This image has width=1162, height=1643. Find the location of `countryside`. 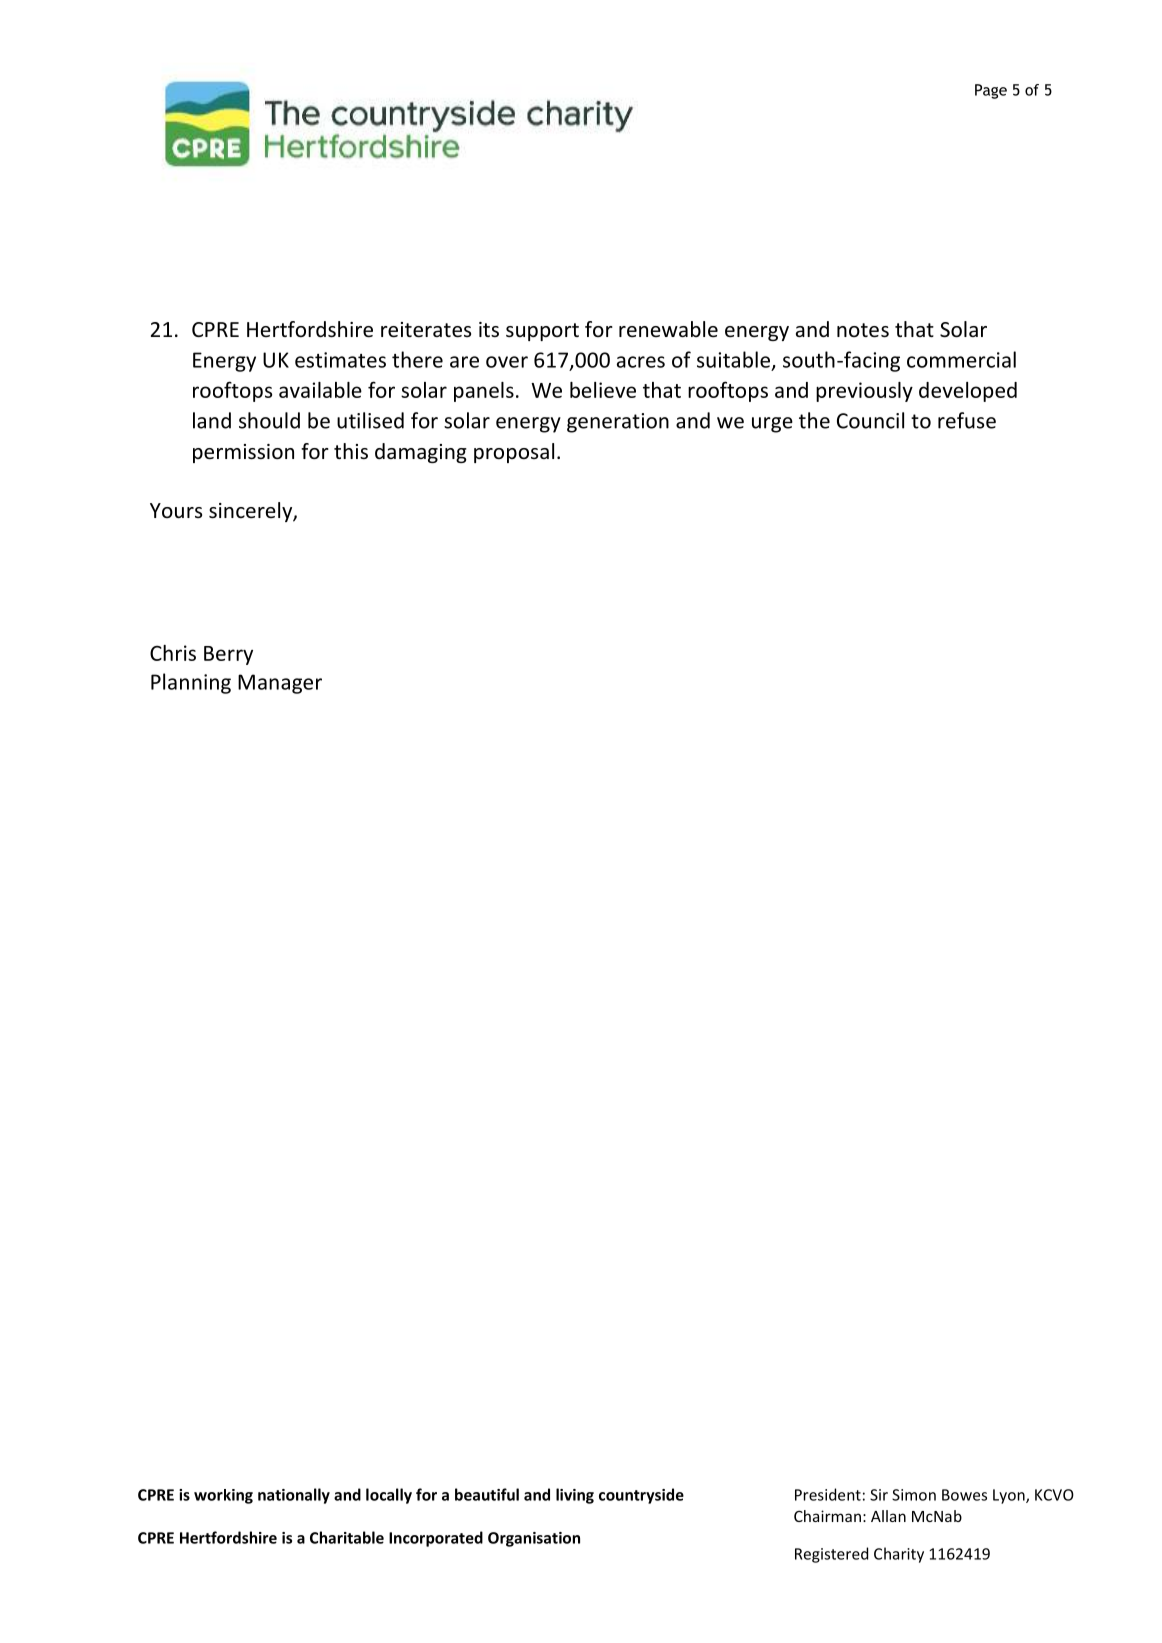

countryside is located at coordinates (641, 1496).
